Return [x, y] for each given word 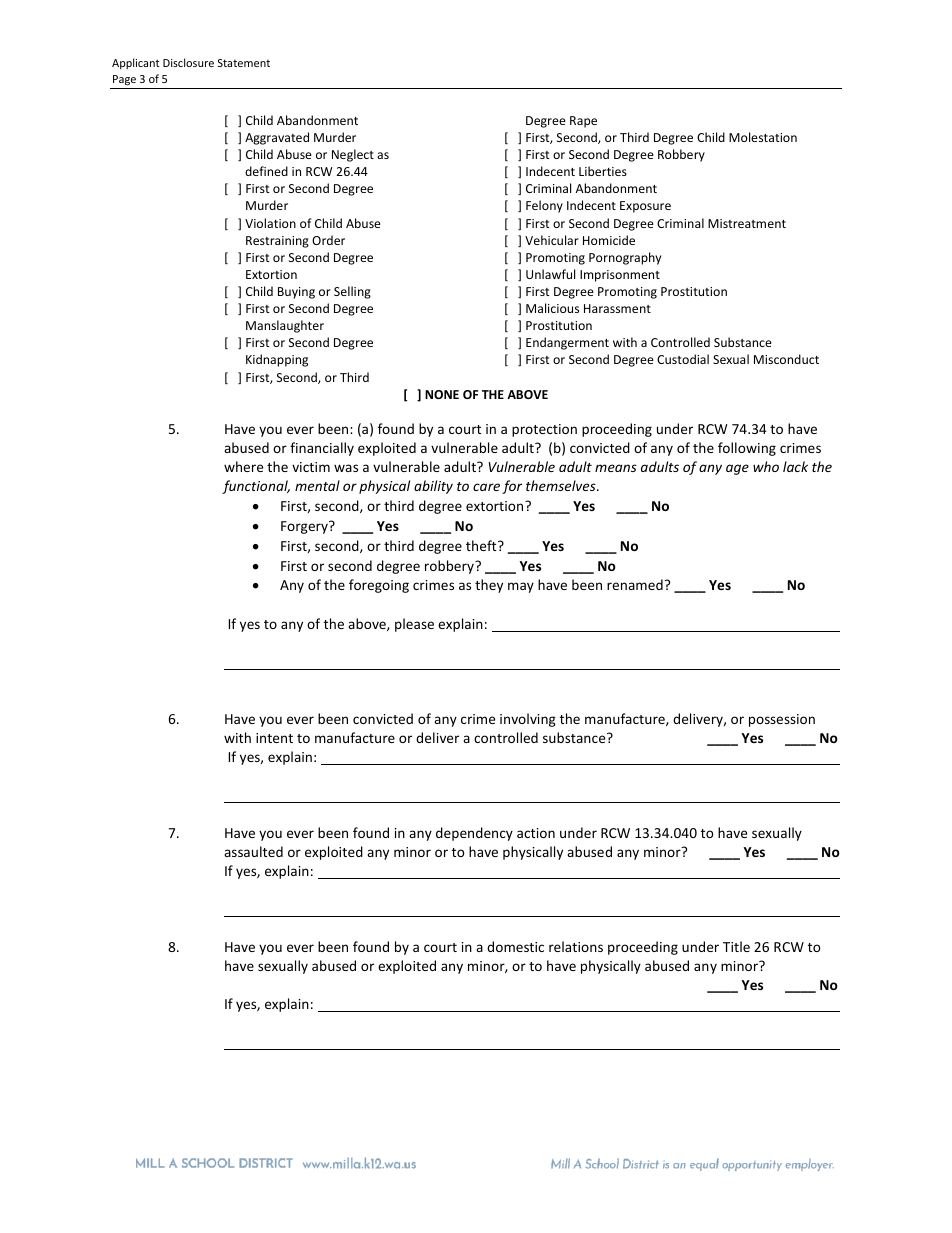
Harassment [617, 308]
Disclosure [188, 62]
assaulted [253, 851]
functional [256, 487]
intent [274, 738]
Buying [296, 293]
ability [433, 487]
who [766, 466]
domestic [515, 946]
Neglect [353, 155]
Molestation [763, 137]
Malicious [552, 308]
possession [782, 720]
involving [528, 720]
